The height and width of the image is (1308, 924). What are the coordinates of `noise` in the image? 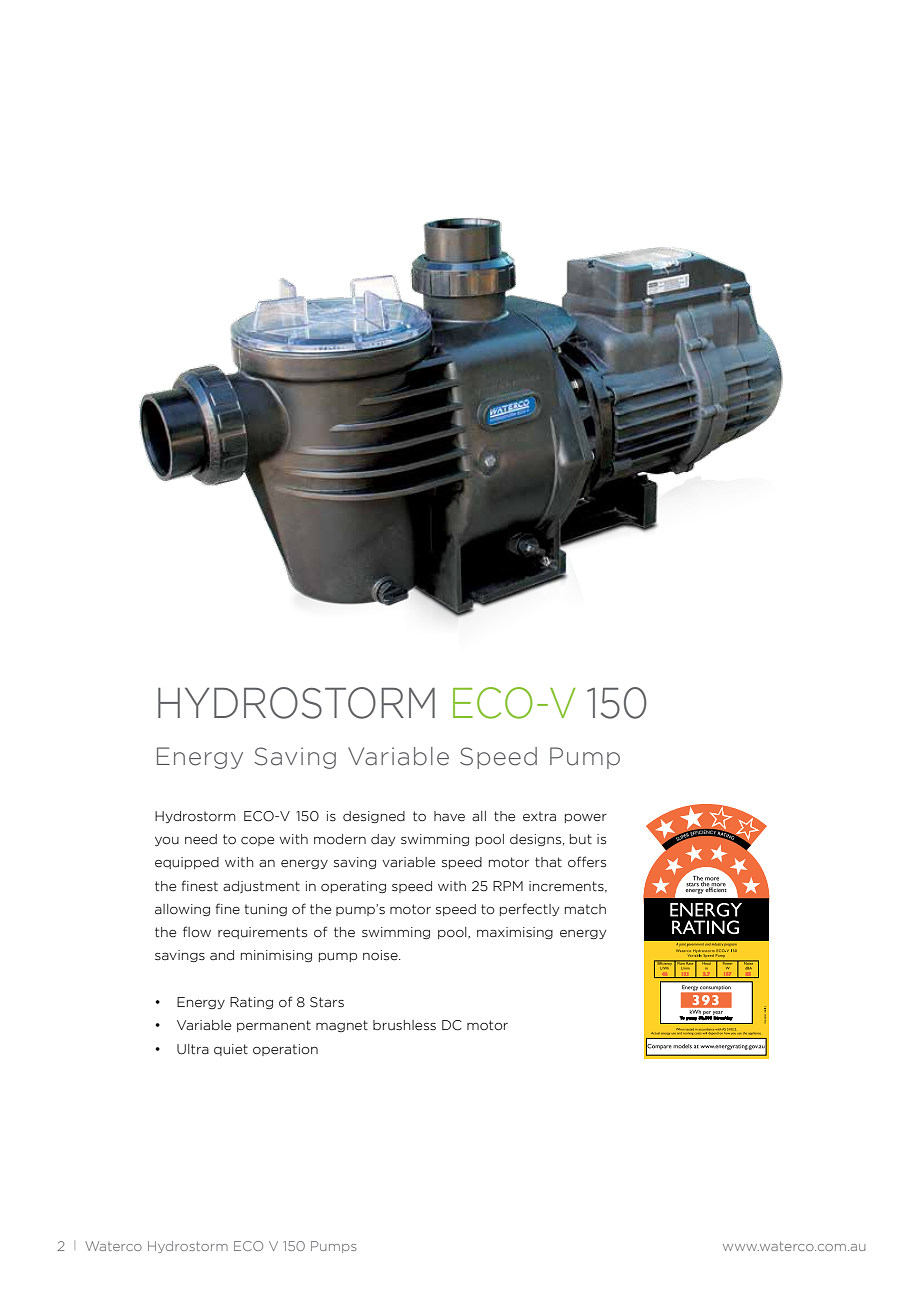 It's located at (381, 955).
